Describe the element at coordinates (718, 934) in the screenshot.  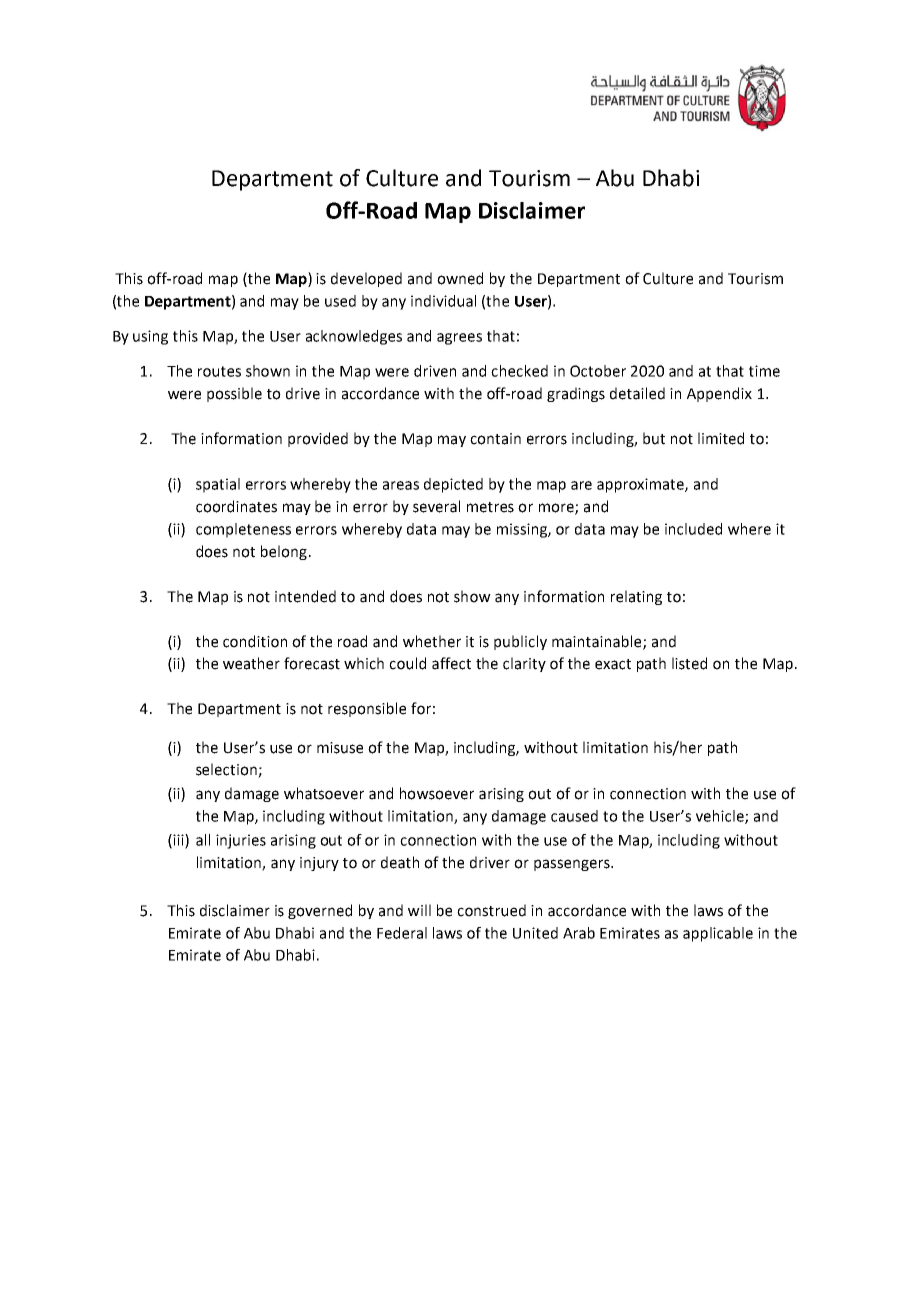
I see `applicable` at that location.
